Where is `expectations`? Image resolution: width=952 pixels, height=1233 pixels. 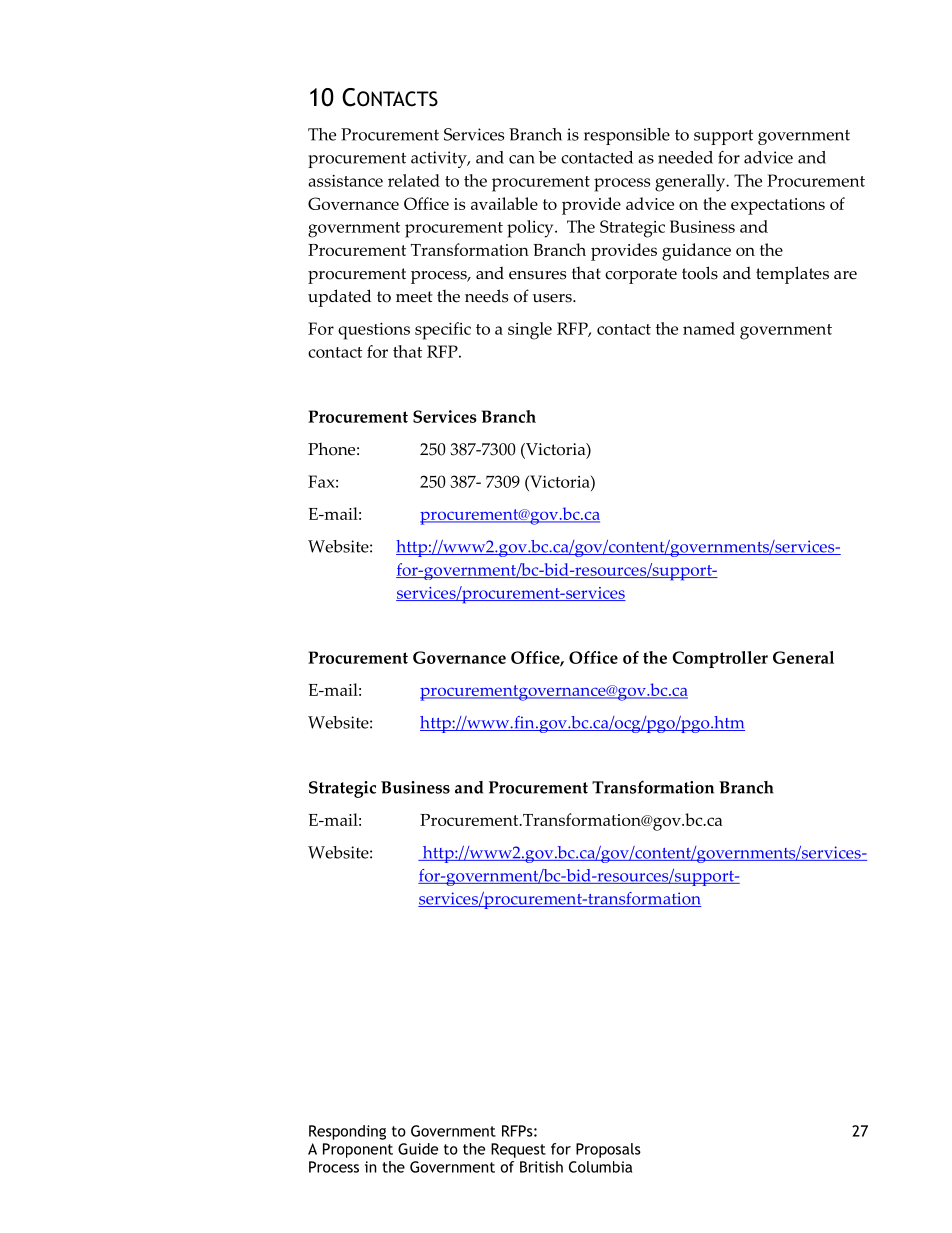 expectations is located at coordinates (778, 206).
